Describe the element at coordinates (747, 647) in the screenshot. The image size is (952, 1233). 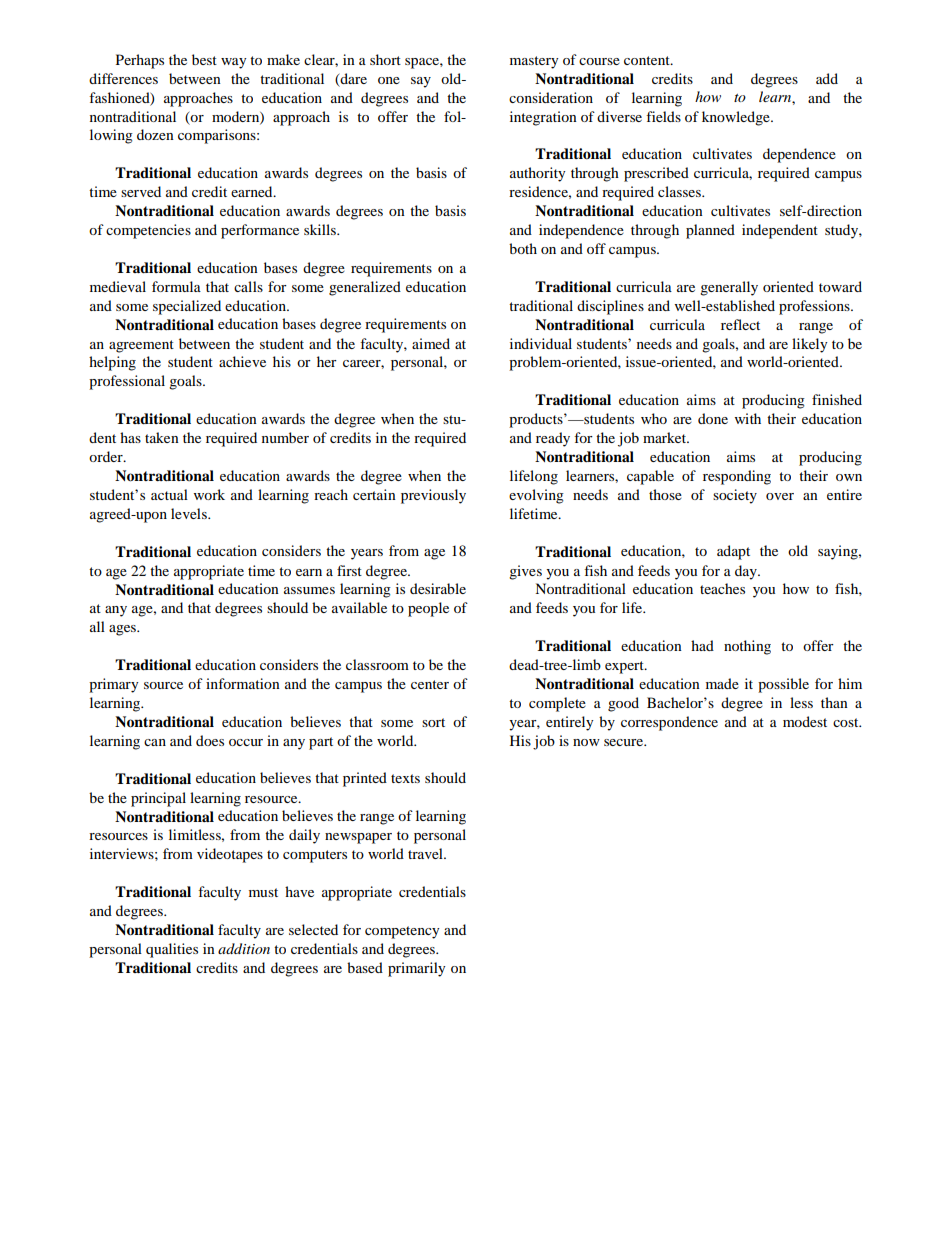
I see `nothing` at that location.
